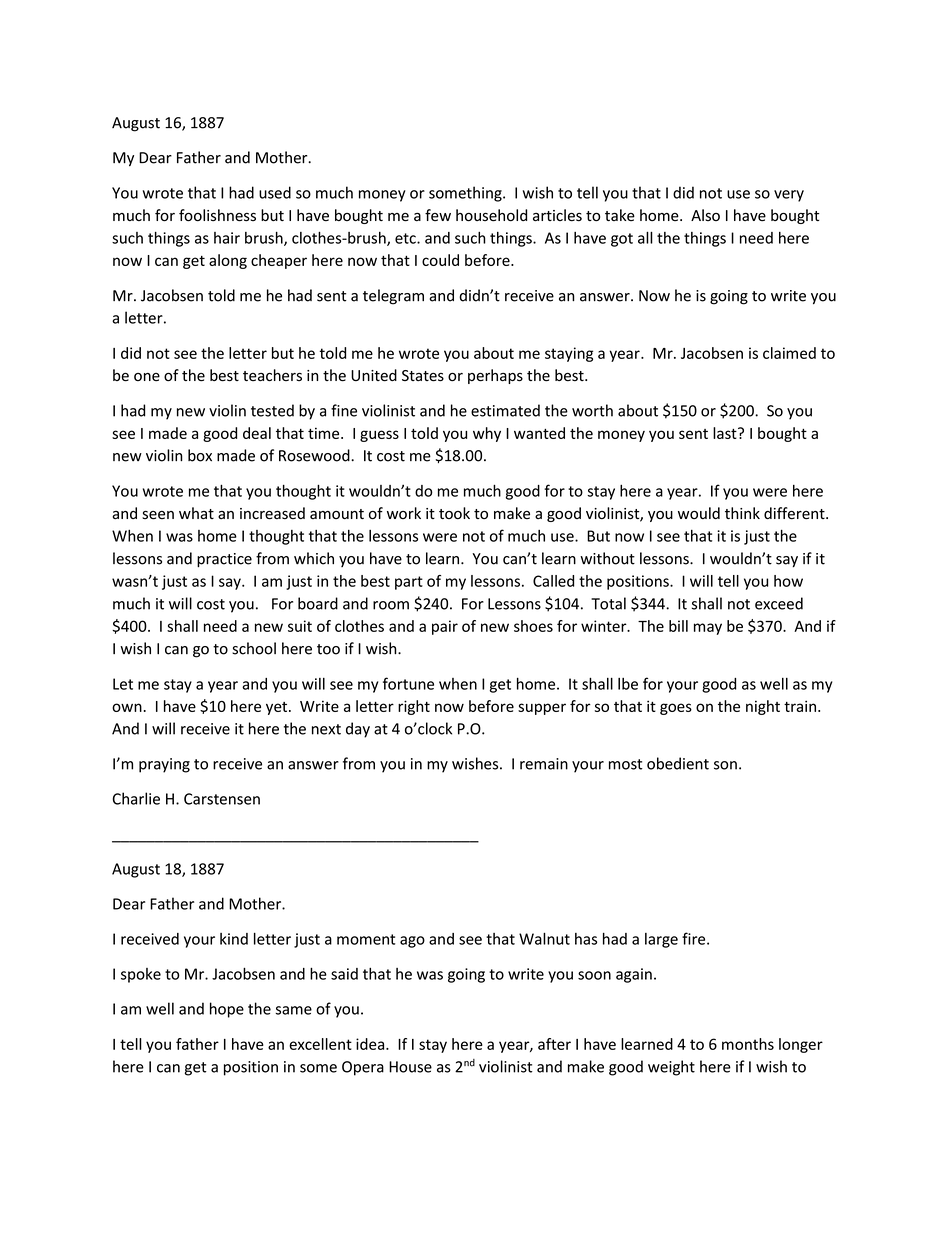 This page has width=952, height=1233. I want to click on school, so click(254, 648).
